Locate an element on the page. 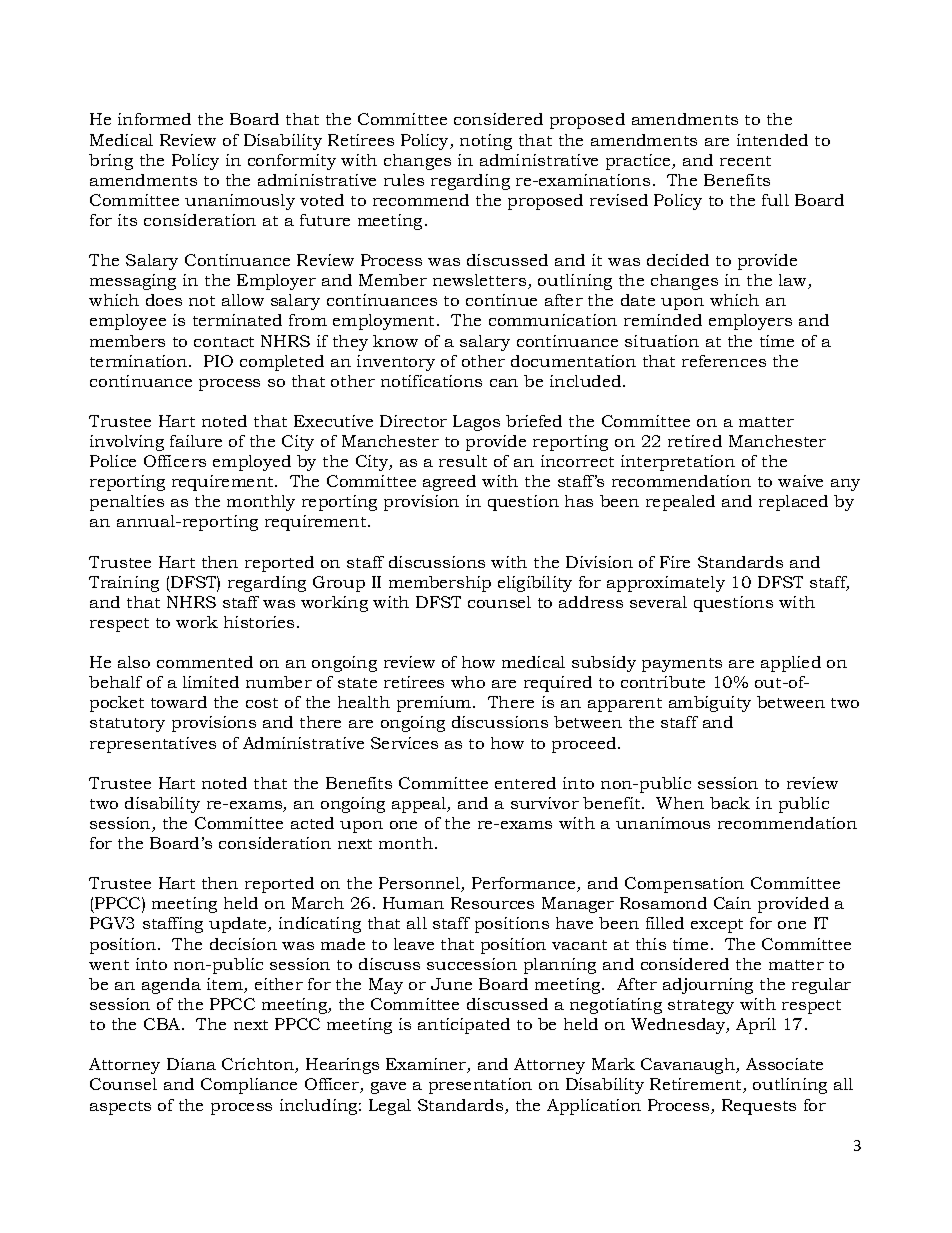 The height and width of the image is (1233, 952). presentation is located at coordinates (480, 1086).
